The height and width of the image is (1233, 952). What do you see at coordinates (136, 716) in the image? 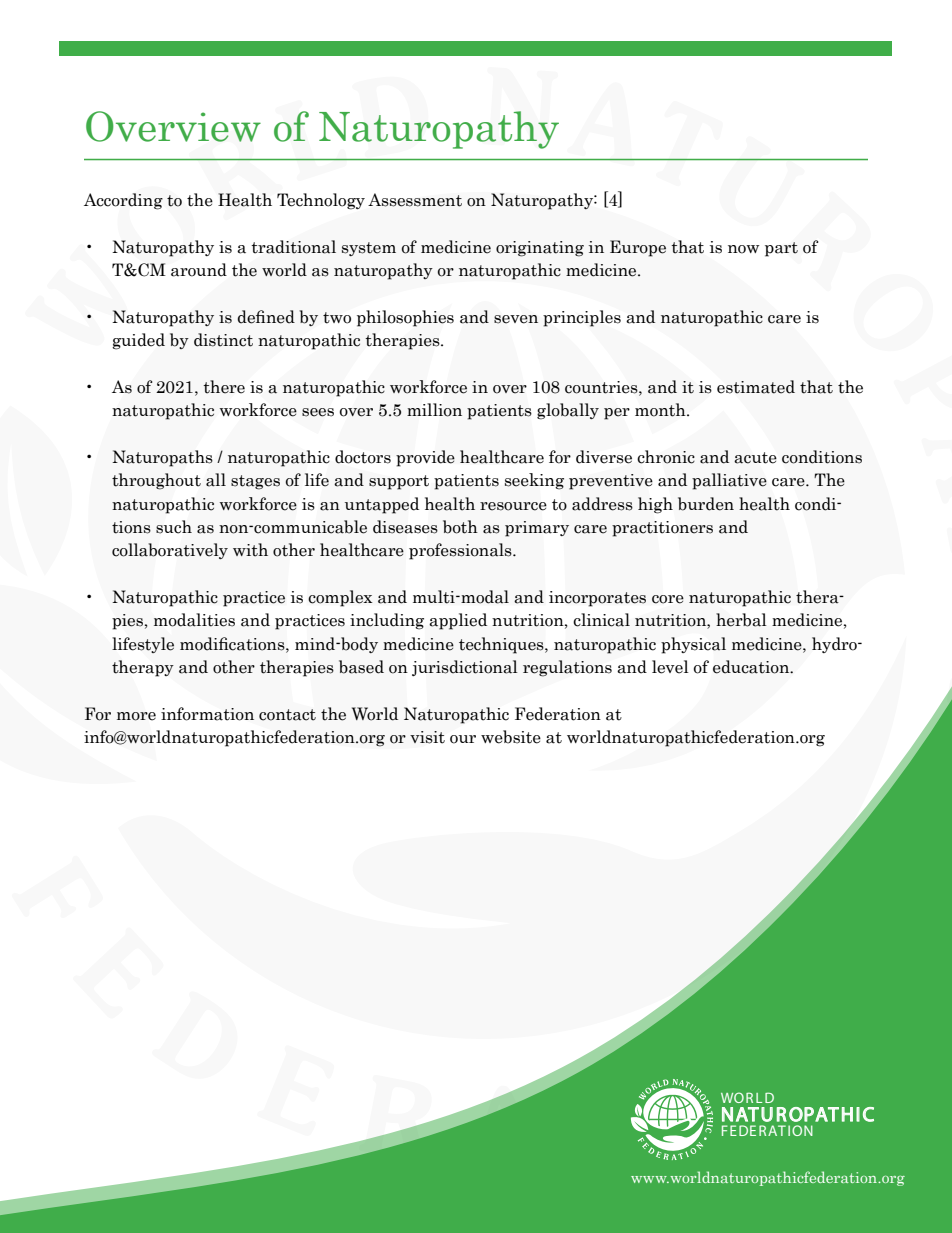
I see `more` at bounding box center [136, 716].
